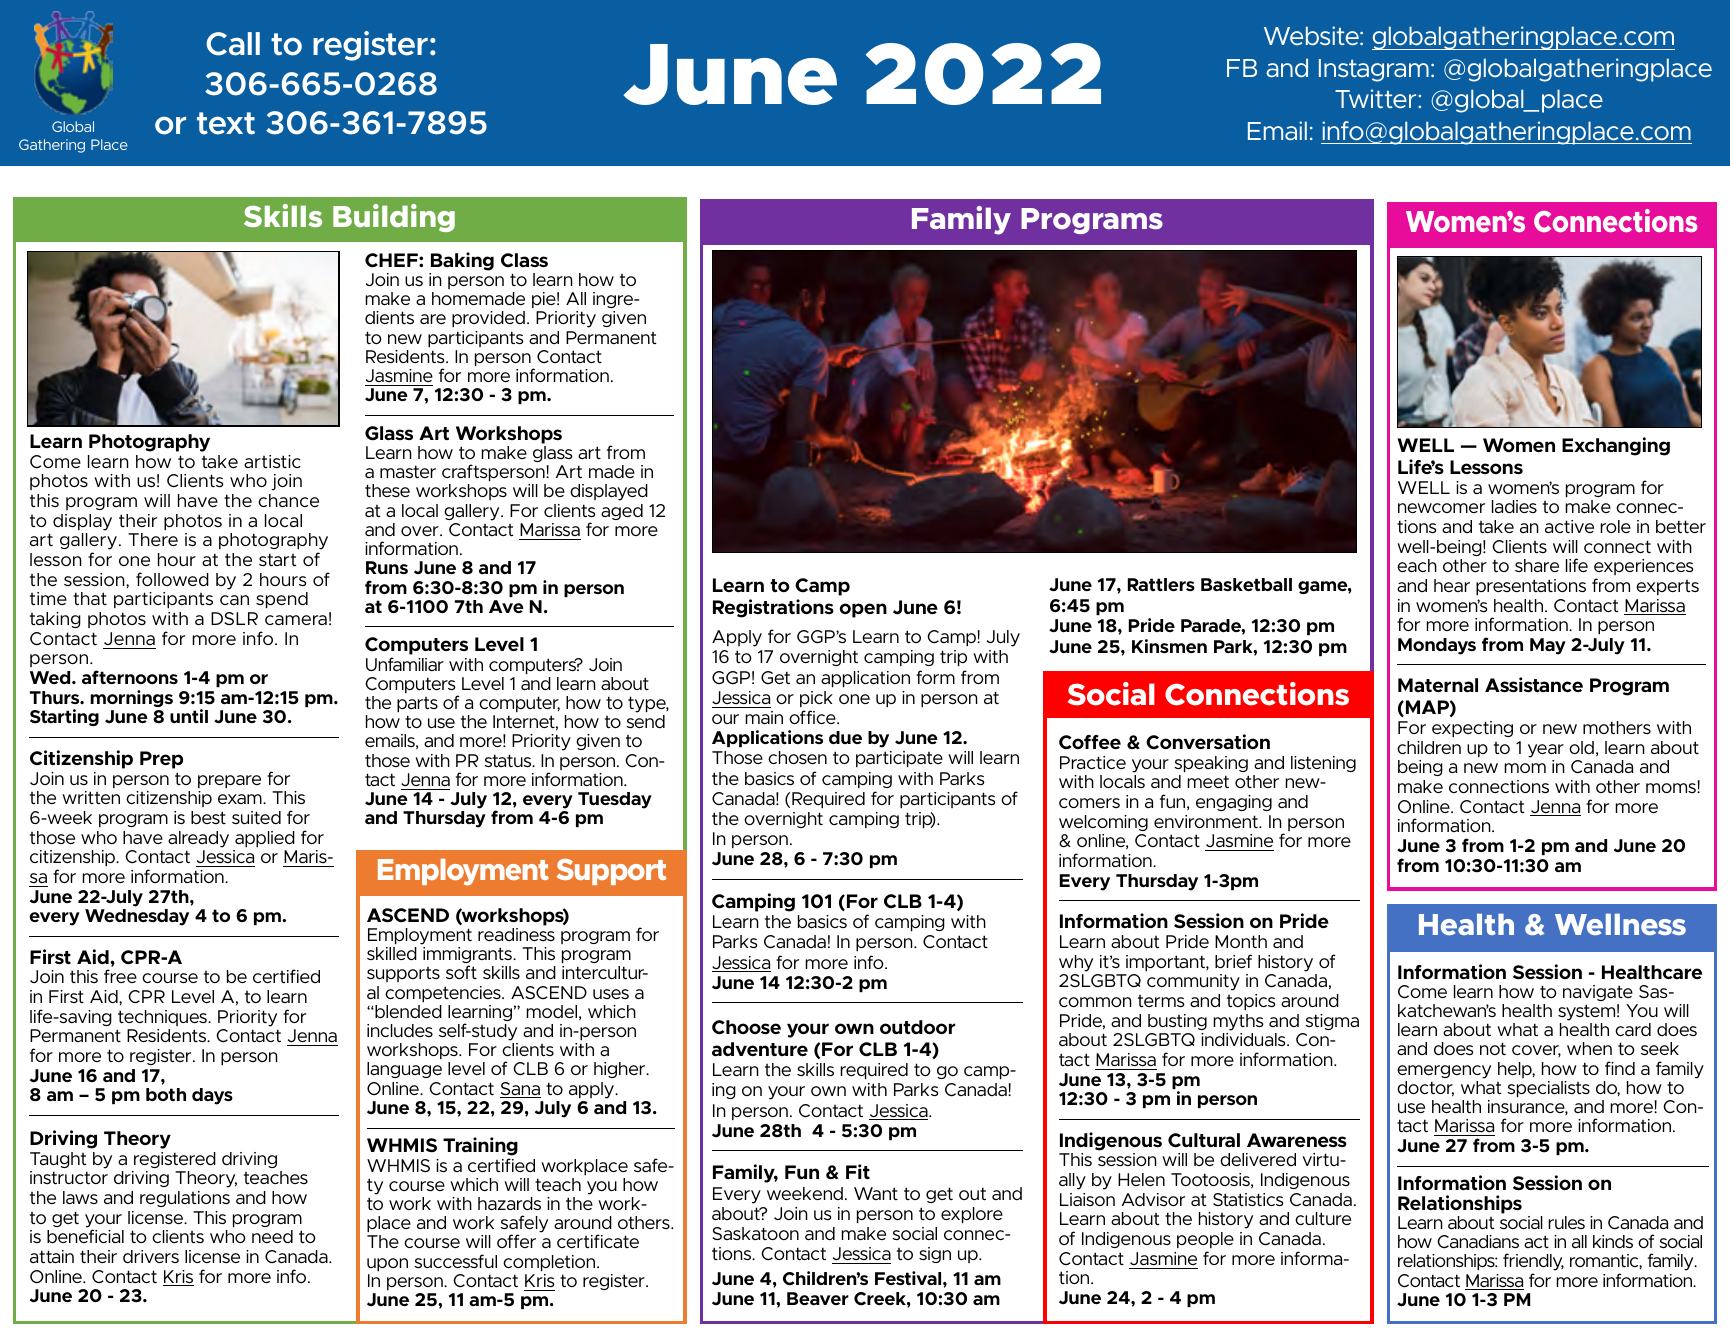 The height and width of the screenshot is (1337, 1730). What do you see at coordinates (272, 1236) in the screenshot?
I see `need` at bounding box center [272, 1236].
